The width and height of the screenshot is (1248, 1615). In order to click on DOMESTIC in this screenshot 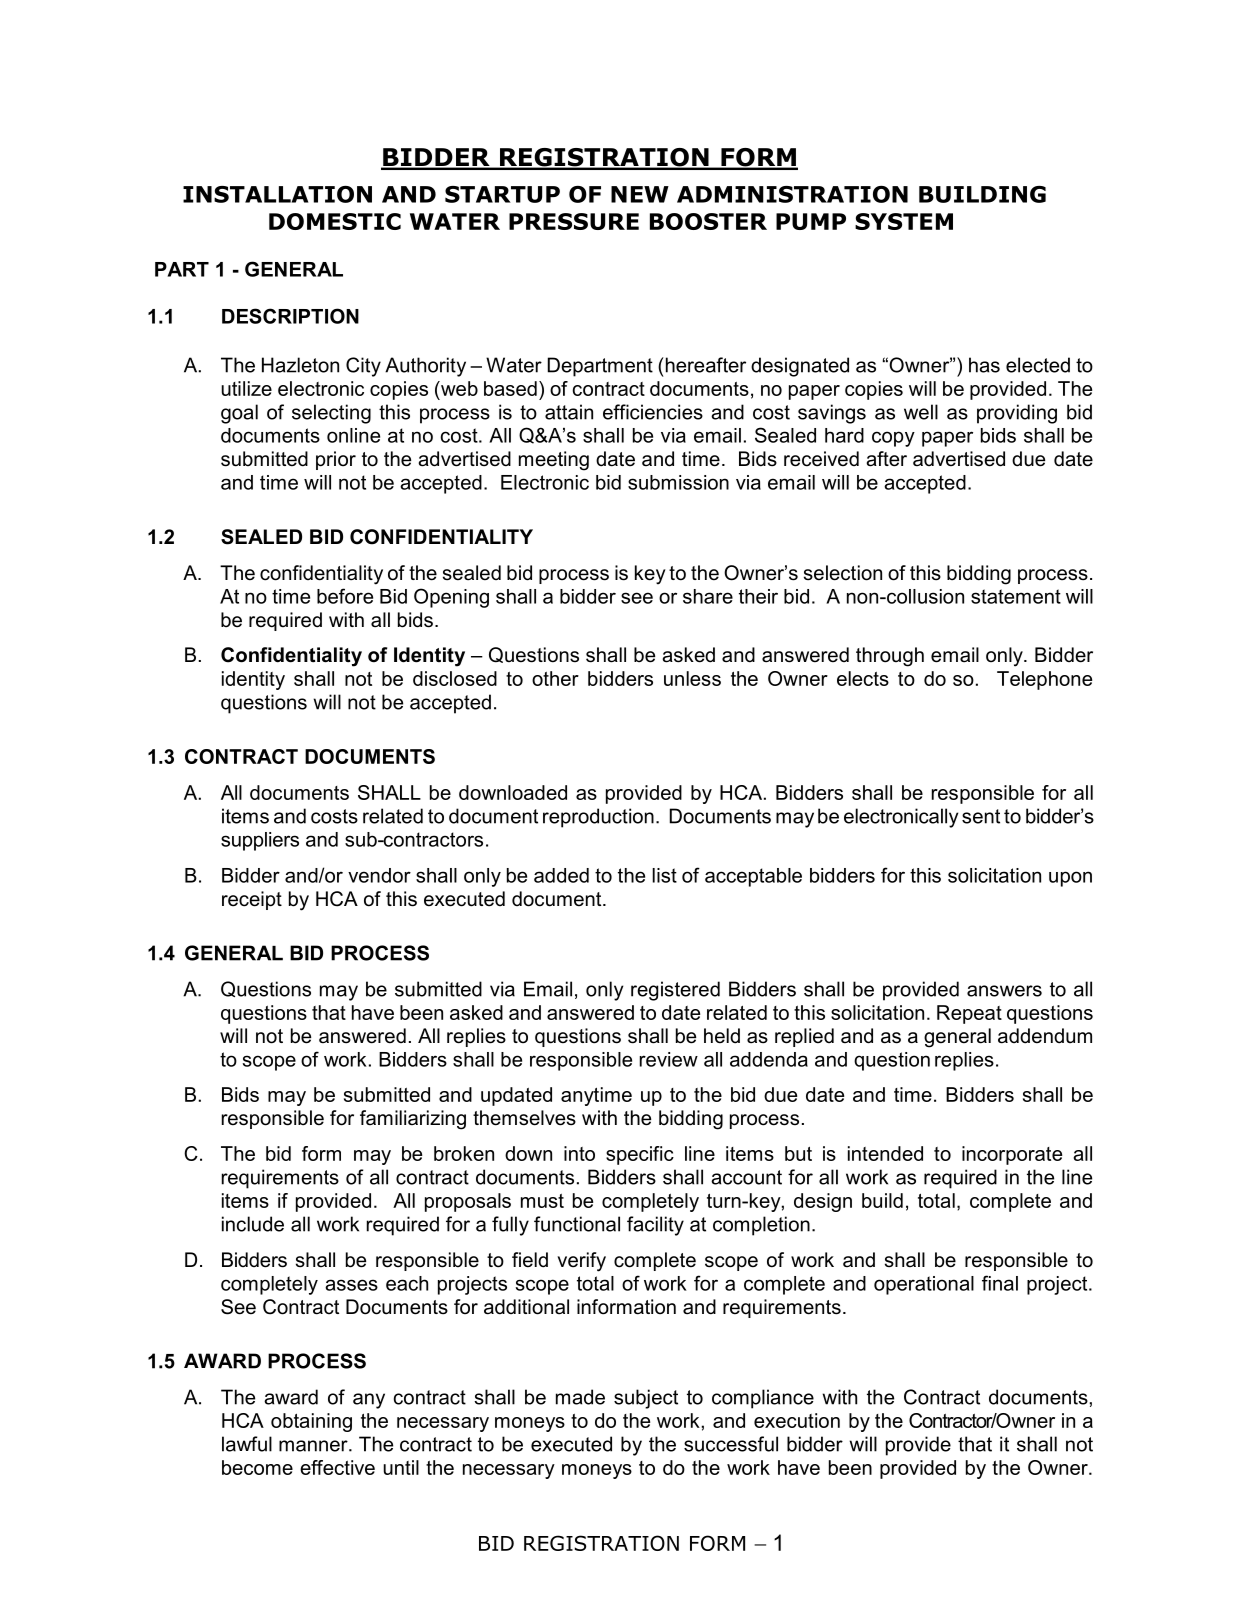, I will do `click(335, 221)`.
